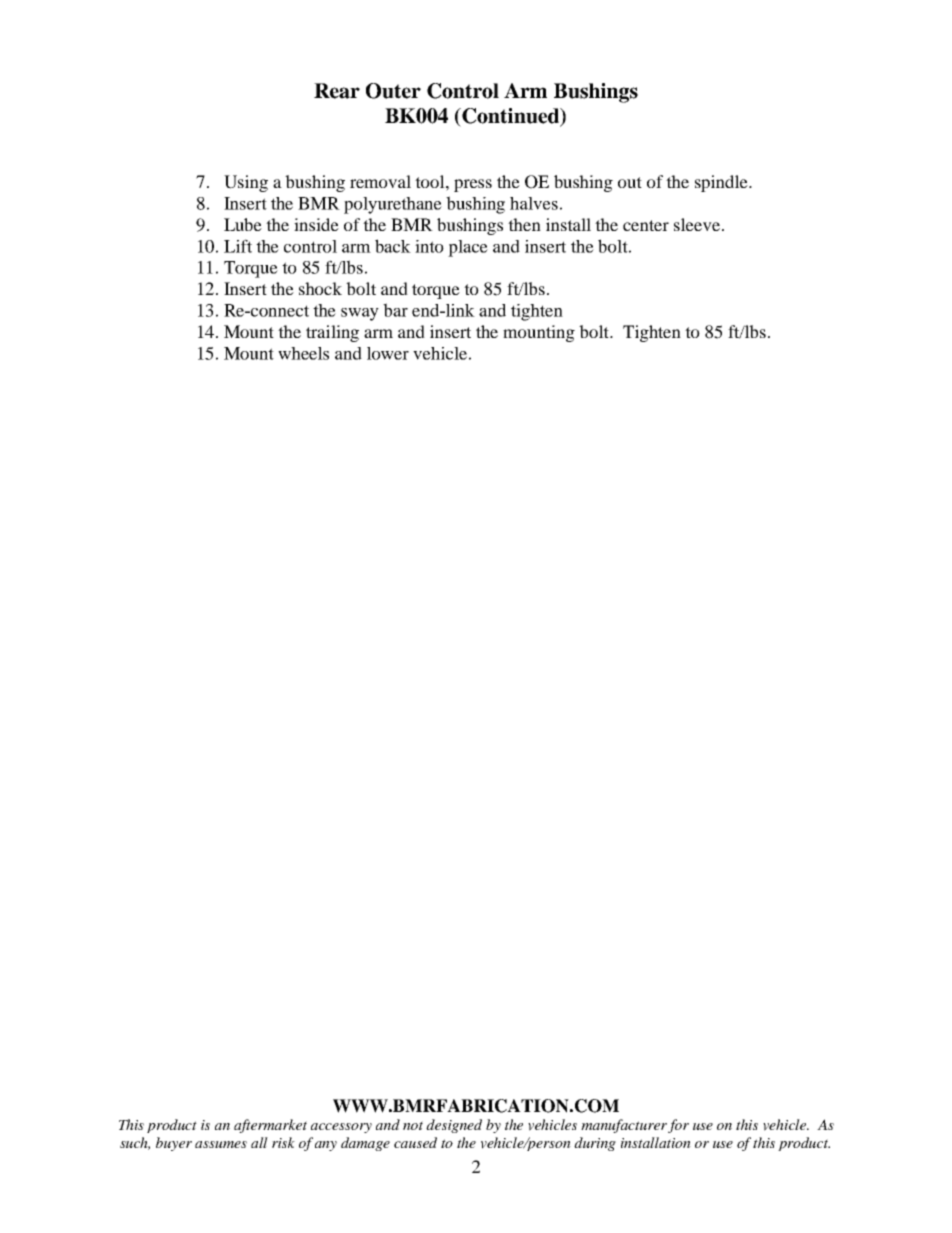 This image has height=1233, width=952. What do you see at coordinates (303, 353) in the image?
I see `wheels` at bounding box center [303, 353].
